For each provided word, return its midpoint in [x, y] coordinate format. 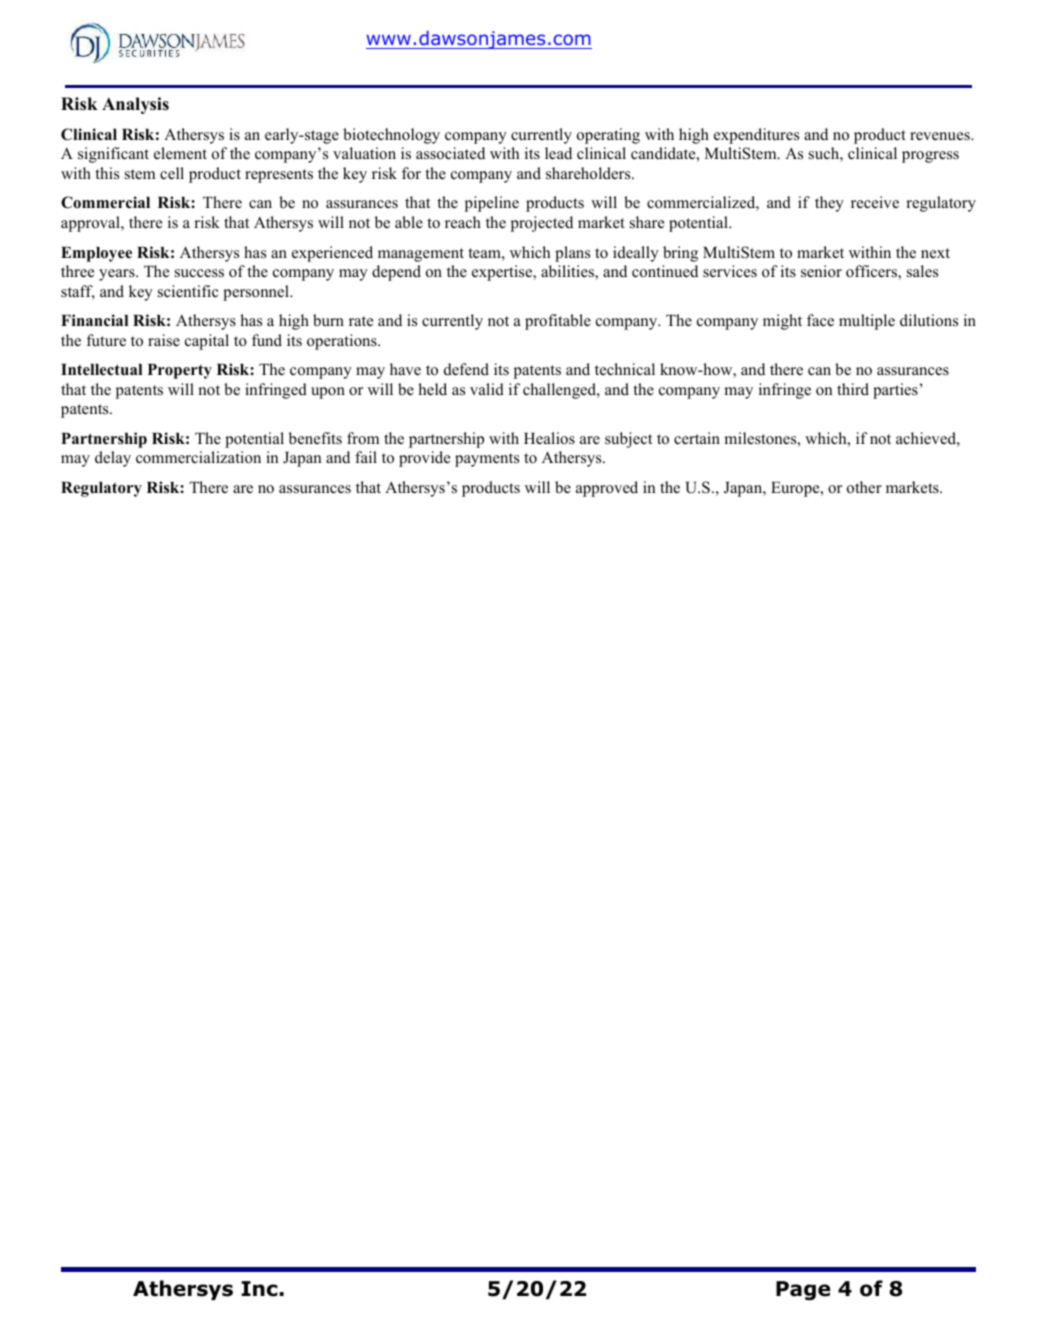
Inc [259, 1289]
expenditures [756, 136]
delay [113, 459]
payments [487, 460]
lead [558, 153]
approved [607, 489]
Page [803, 1290]
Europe [796, 489]
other [864, 487]
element [180, 153]
